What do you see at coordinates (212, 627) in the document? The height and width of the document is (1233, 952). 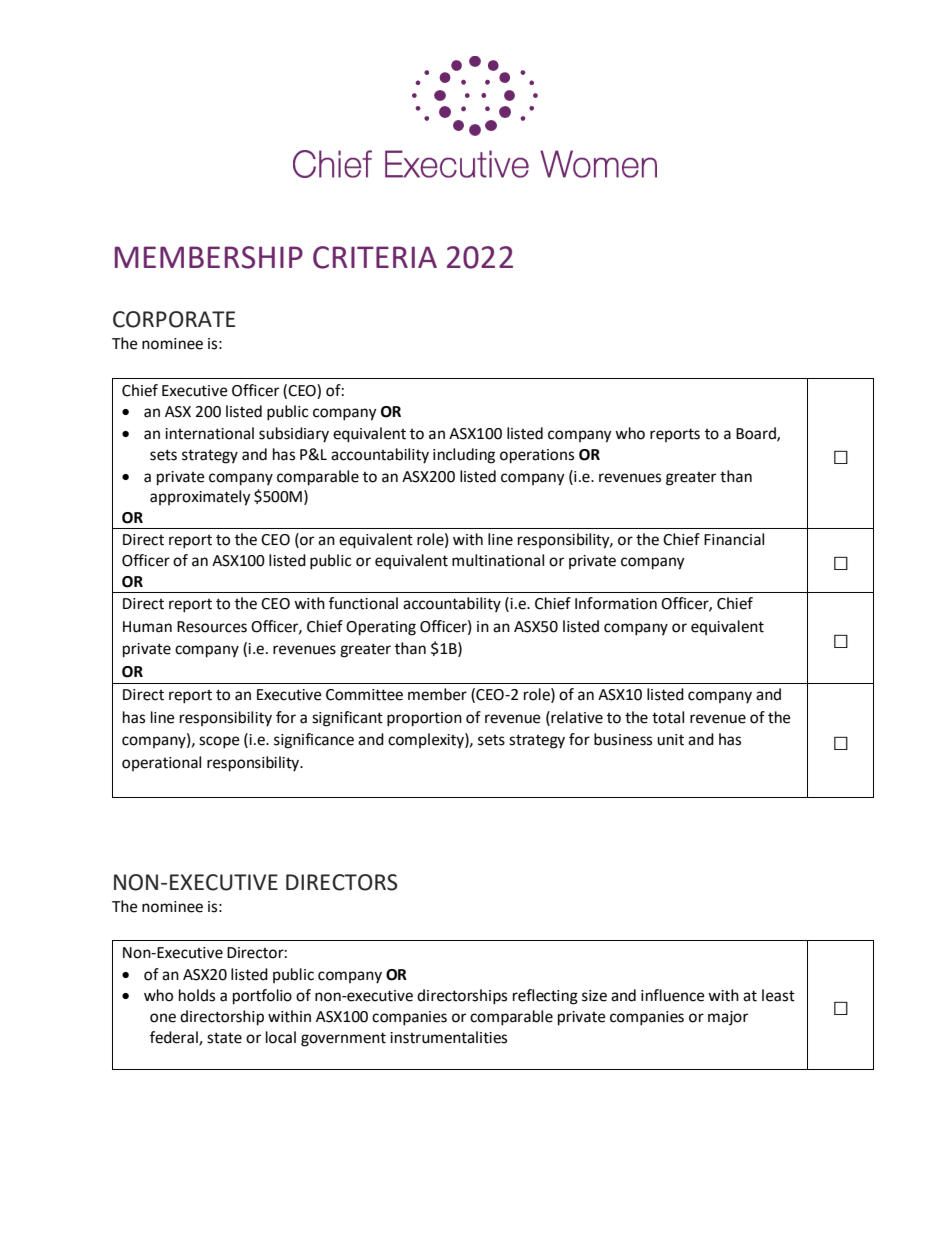 I see `Resources` at bounding box center [212, 627].
